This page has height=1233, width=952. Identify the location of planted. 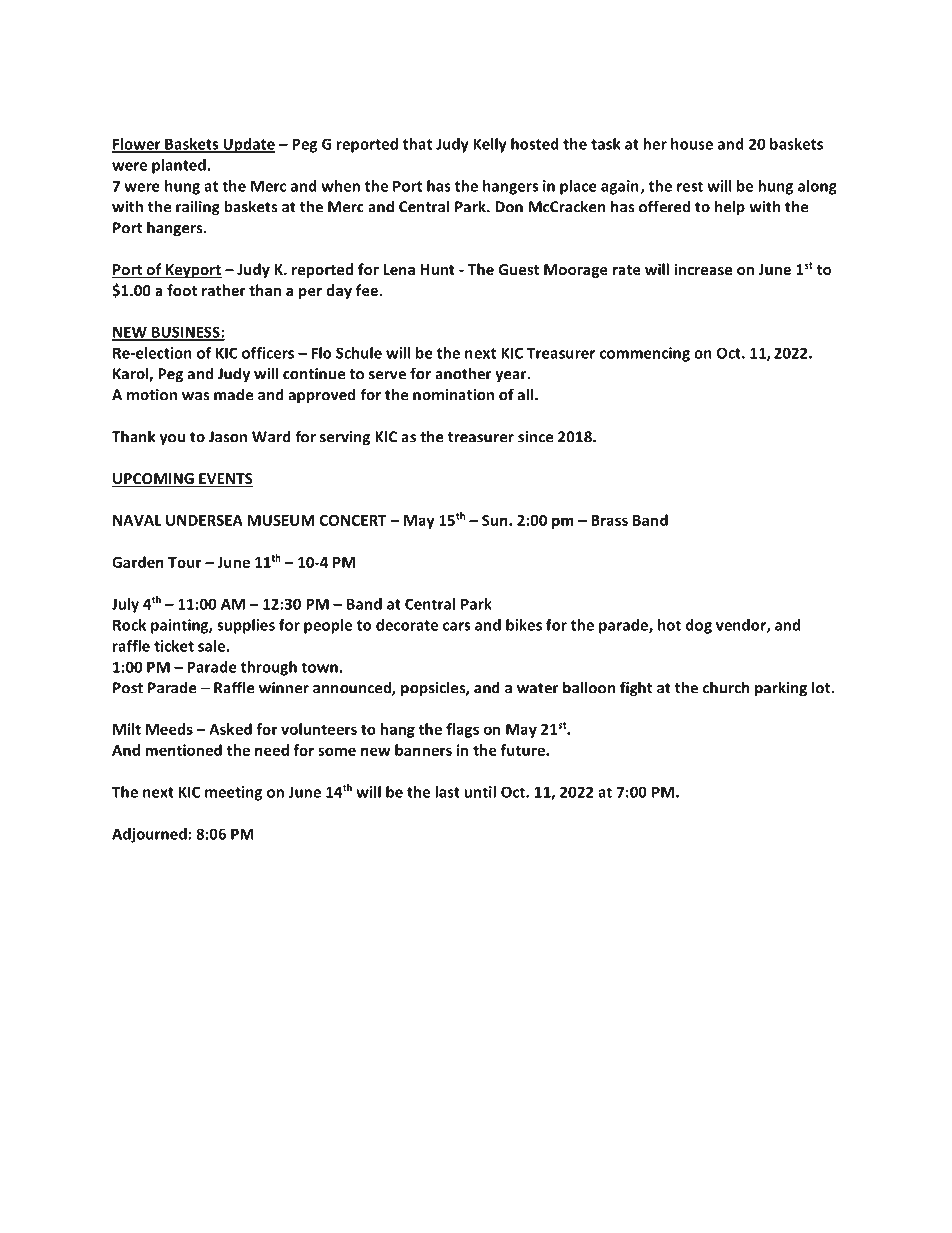
(179, 166).
